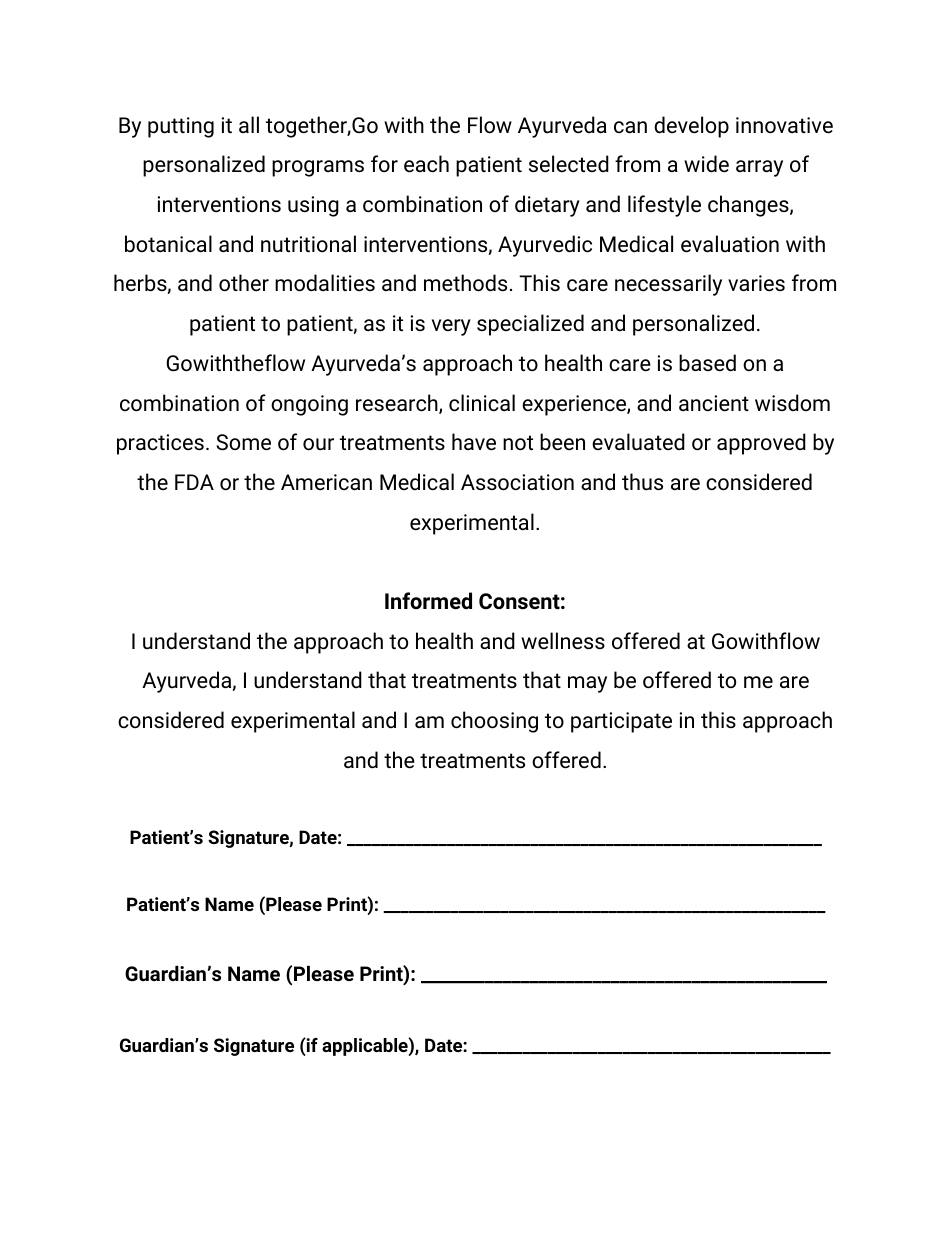 This document has width=952, height=1233. I want to click on each, so click(426, 164).
